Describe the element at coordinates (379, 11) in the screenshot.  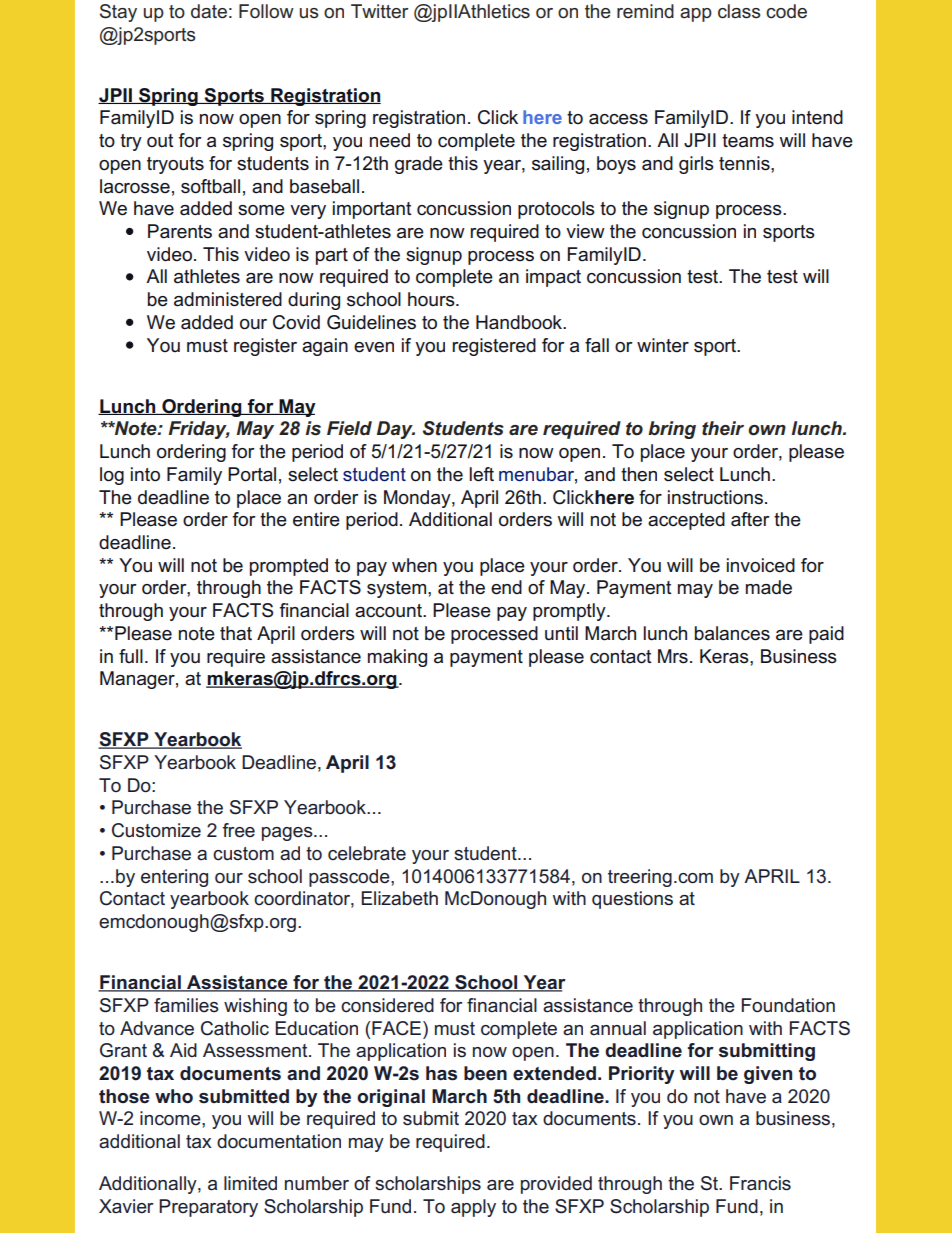
I see `Twitter` at that location.
